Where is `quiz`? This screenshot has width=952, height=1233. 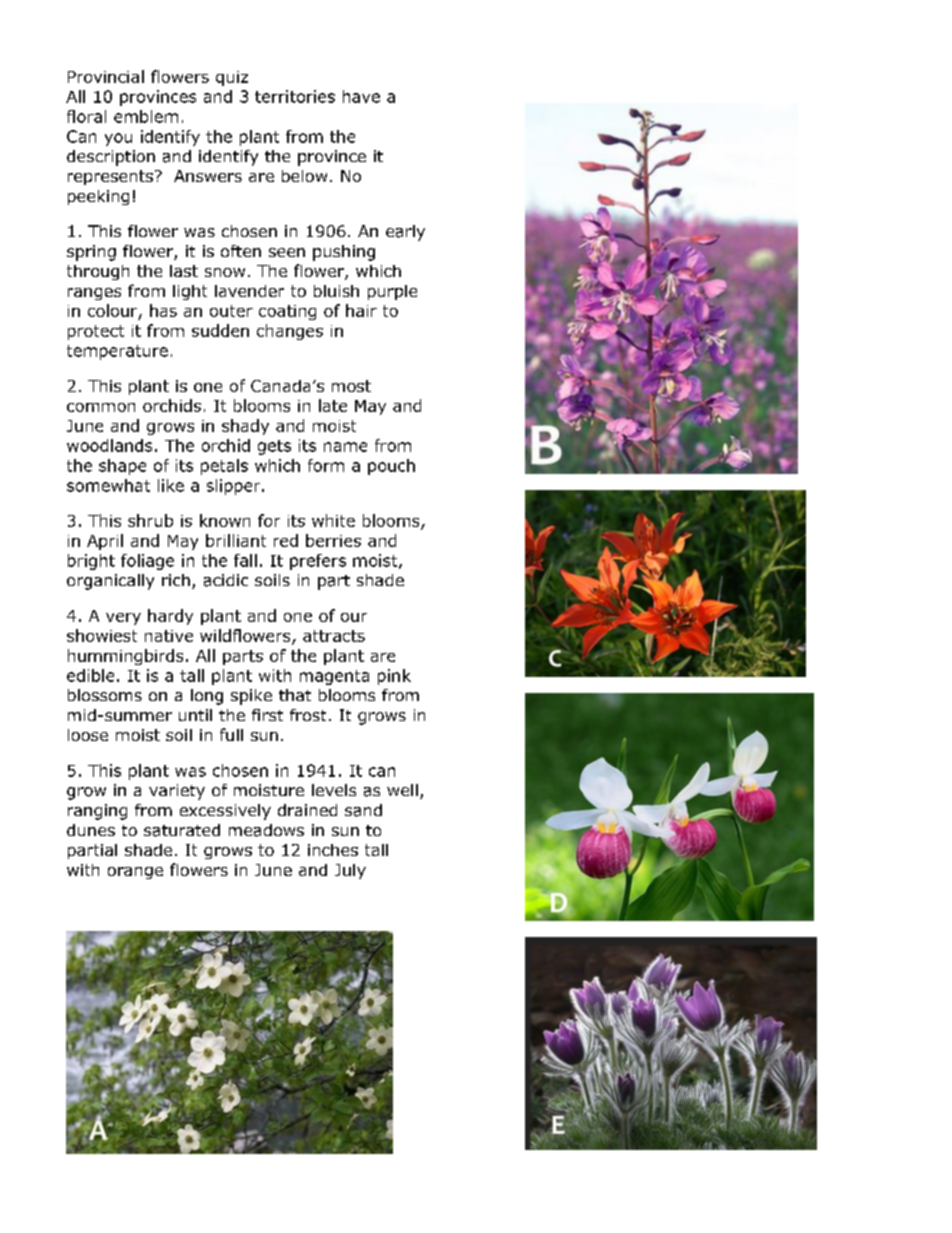
quiz is located at coordinates (232, 78).
